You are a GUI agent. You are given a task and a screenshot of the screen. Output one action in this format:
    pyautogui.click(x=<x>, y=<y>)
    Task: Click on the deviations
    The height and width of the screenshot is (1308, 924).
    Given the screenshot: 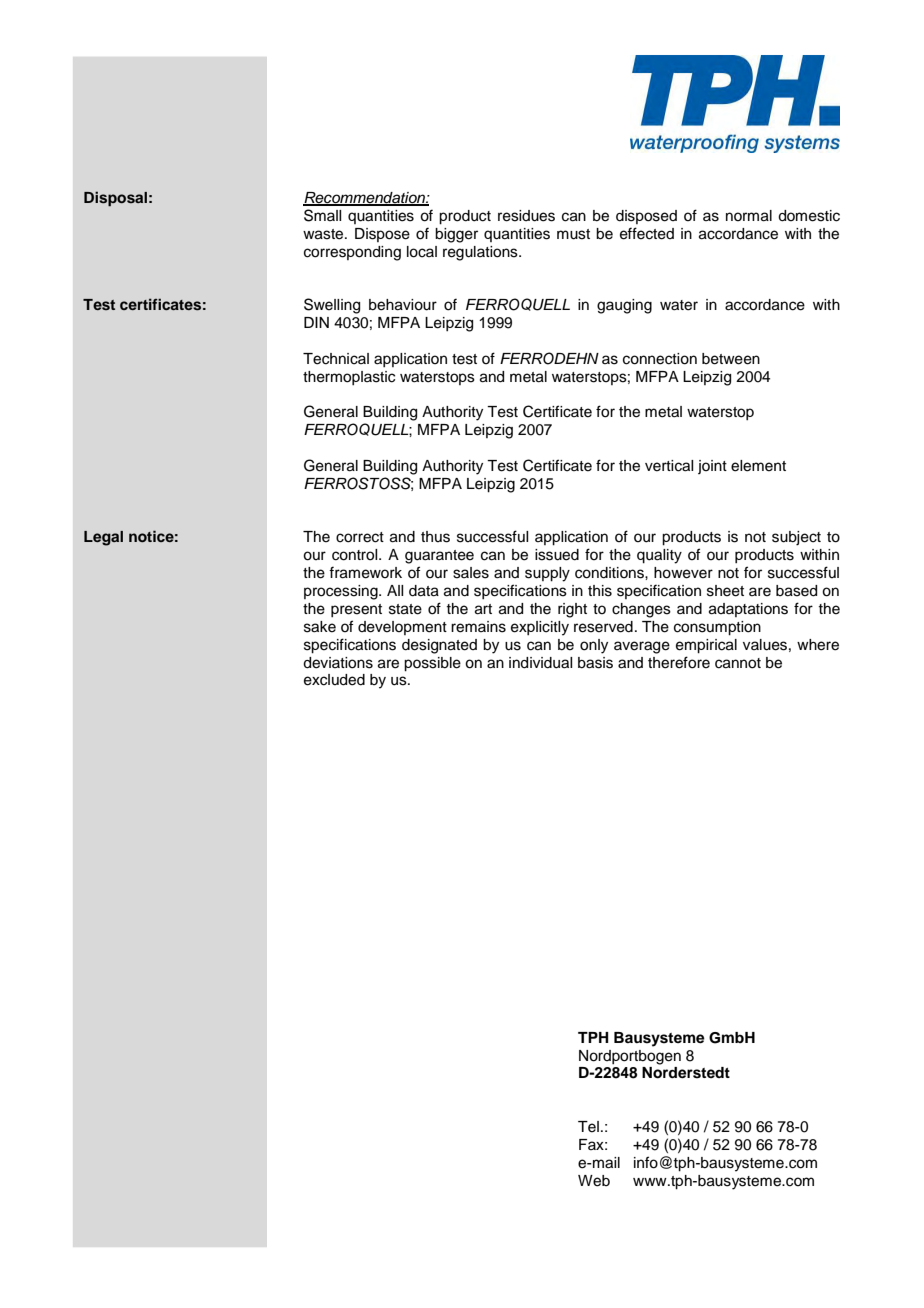 What is the action you would take?
    pyautogui.click(x=338, y=663)
